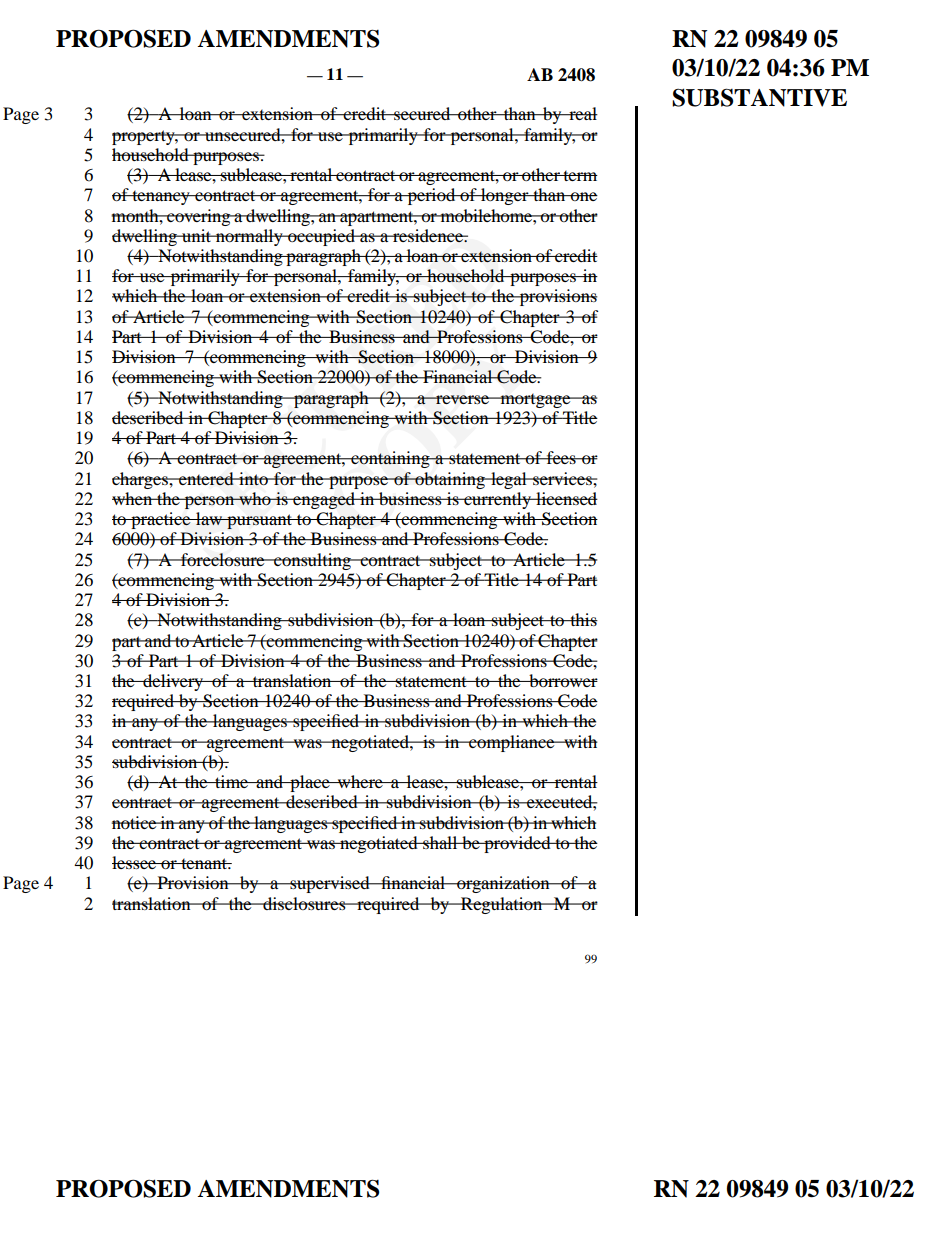 The image size is (952, 1233). Describe the element at coordinates (759, 97) in the image. I see `SUBSTANTIVE` at that location.
